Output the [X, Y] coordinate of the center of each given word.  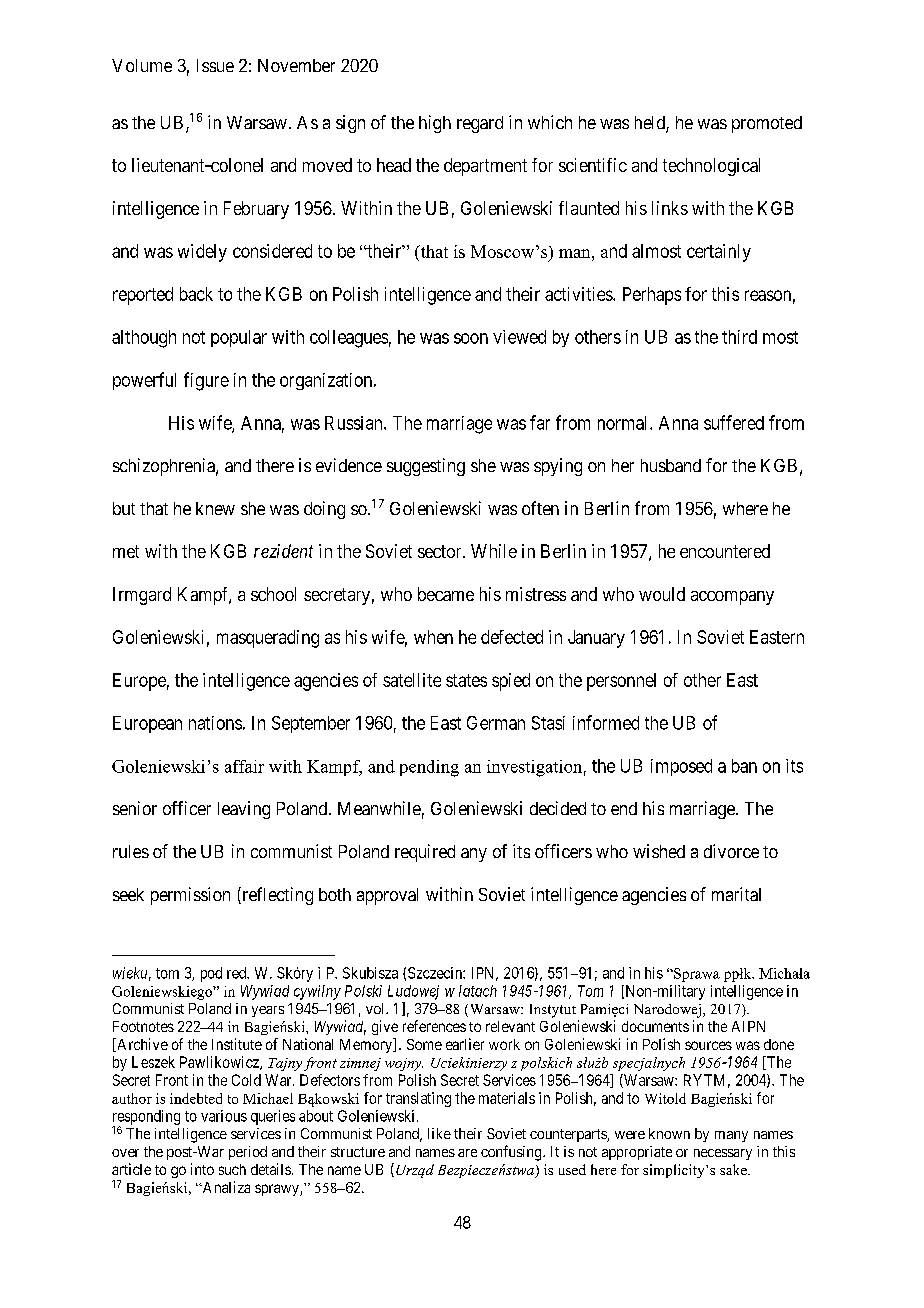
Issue [215, 65]
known [669, 1133]
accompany [732, 598]
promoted [767, 124]
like [439, 1133]
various [224, 1116]
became [446, 594]
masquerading [268, 639]
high [435, 124]
